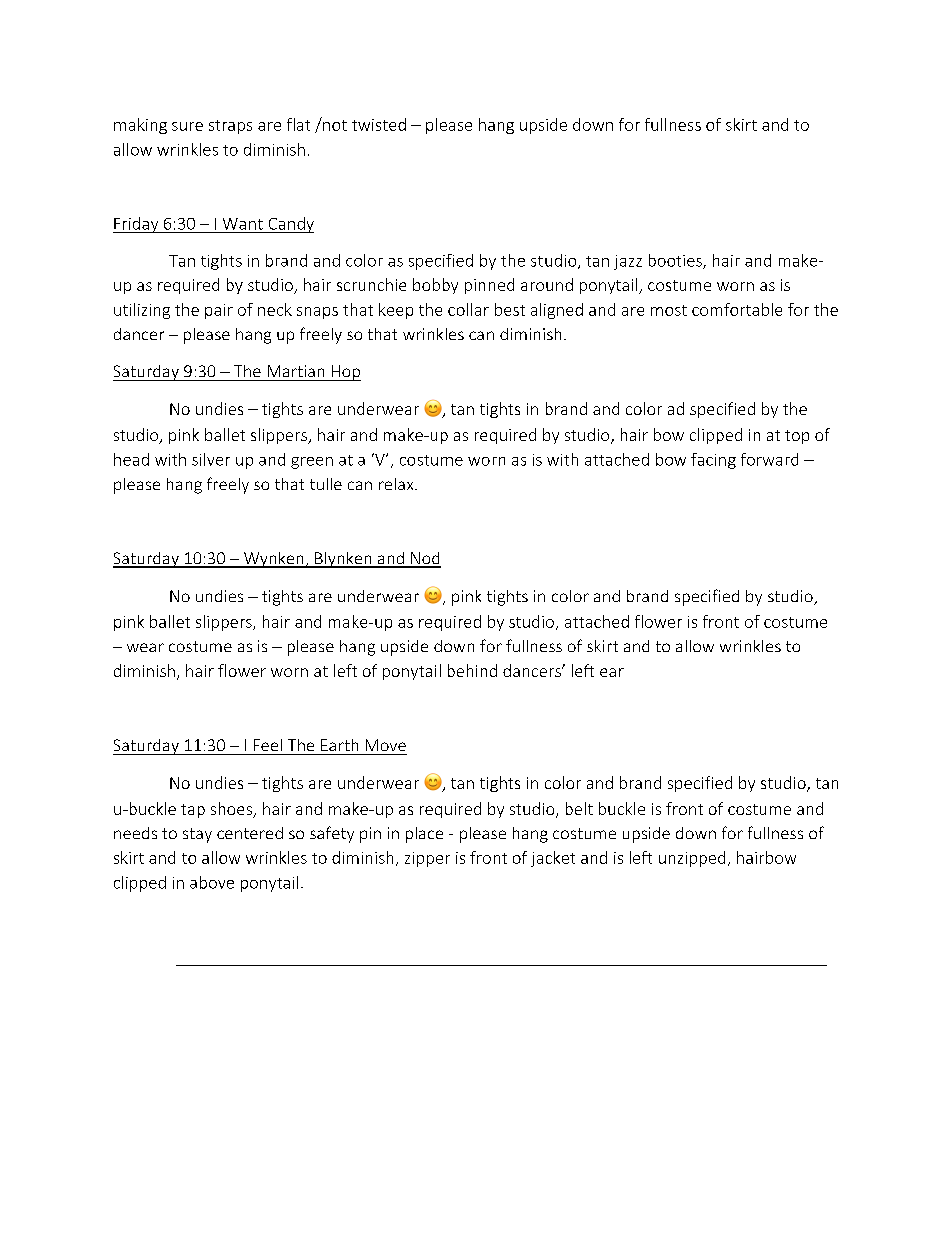 The image size is (952, 1233). I want to click on booties, so click(676, 261).
